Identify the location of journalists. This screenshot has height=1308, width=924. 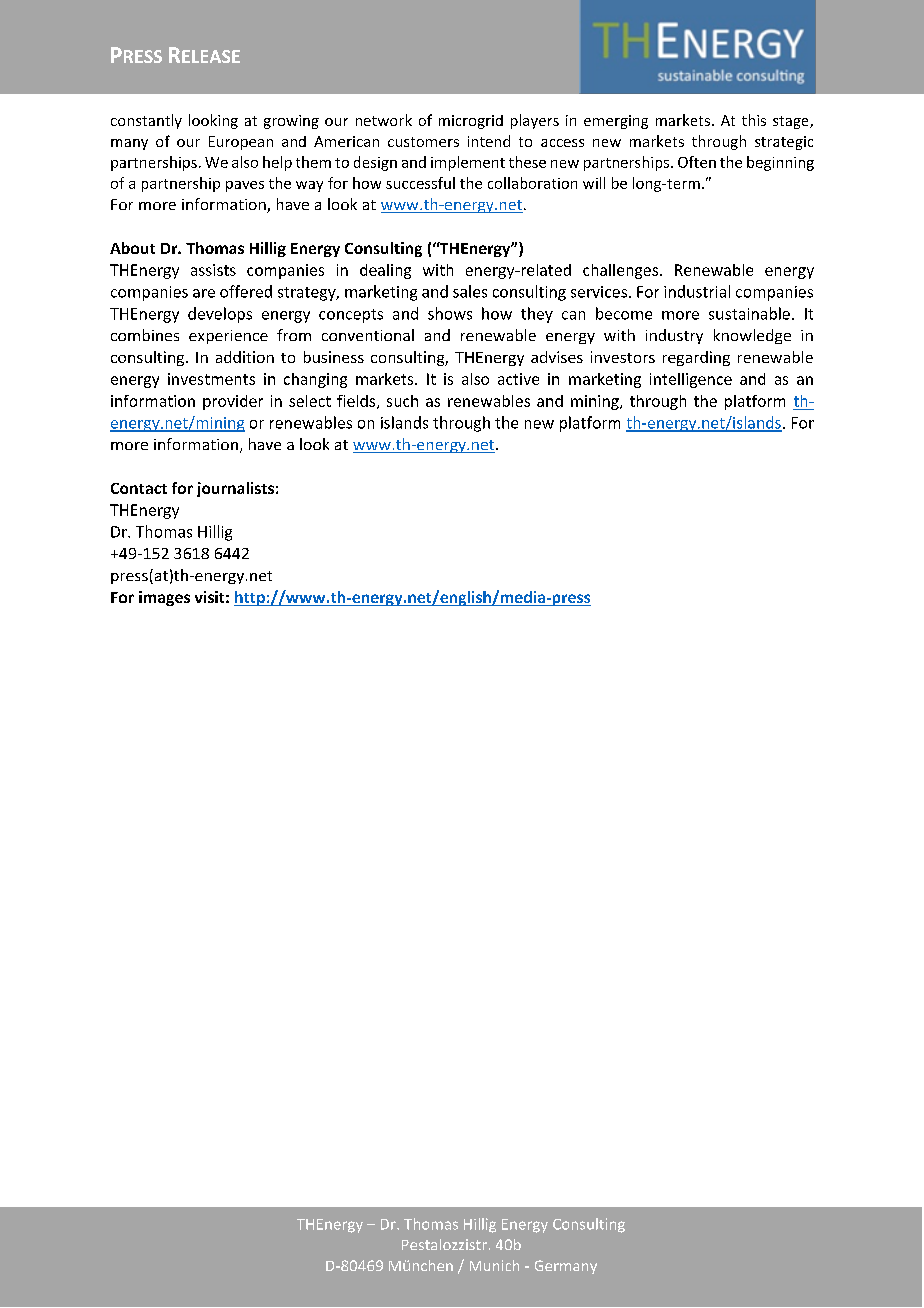
(235, 489).
